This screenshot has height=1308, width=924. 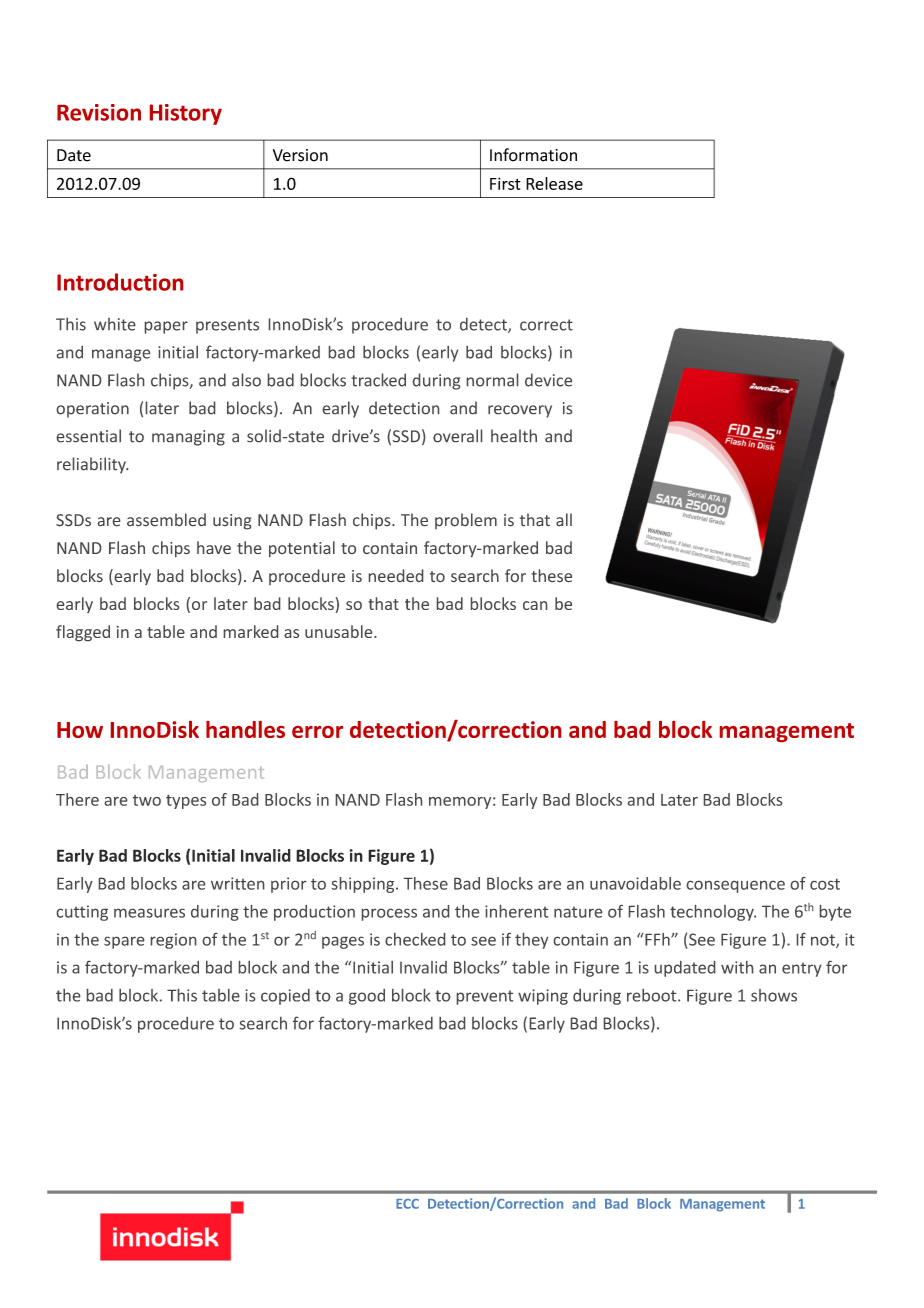 What do you see at coordinates (548, 380) in the screenshot?
I see `device` at bounding box center [548, 380].
